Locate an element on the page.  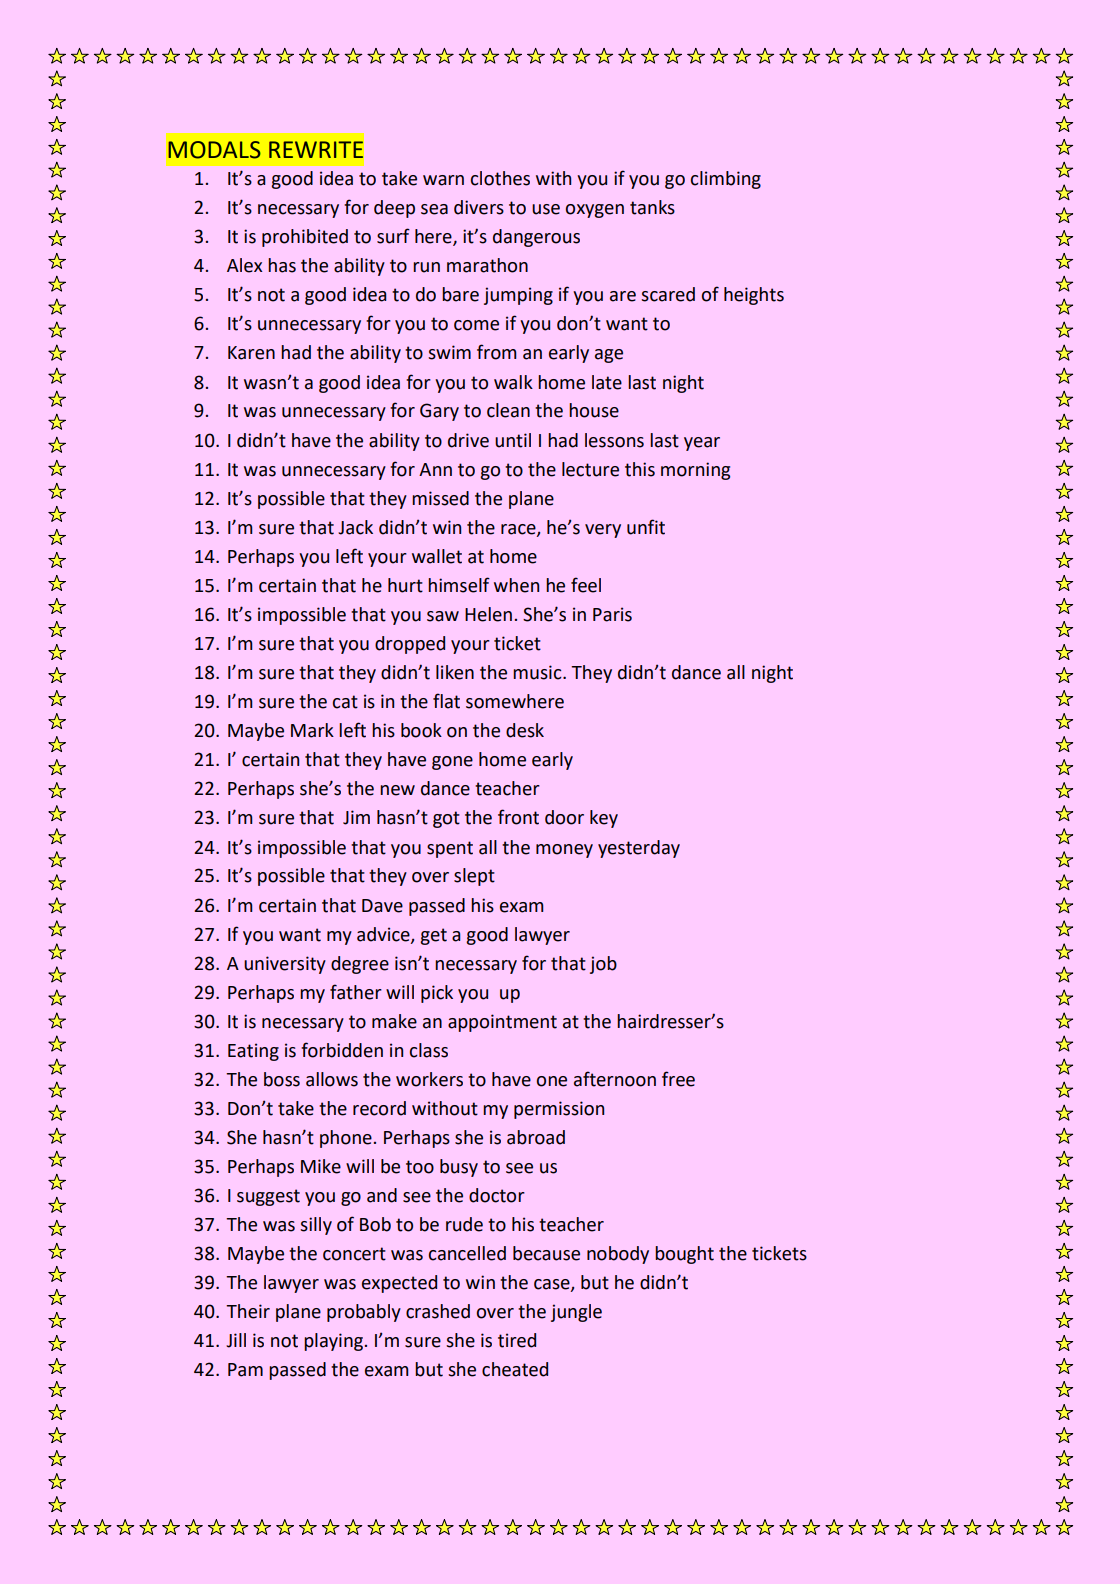
tired is located at coordinates (517, 1340).
